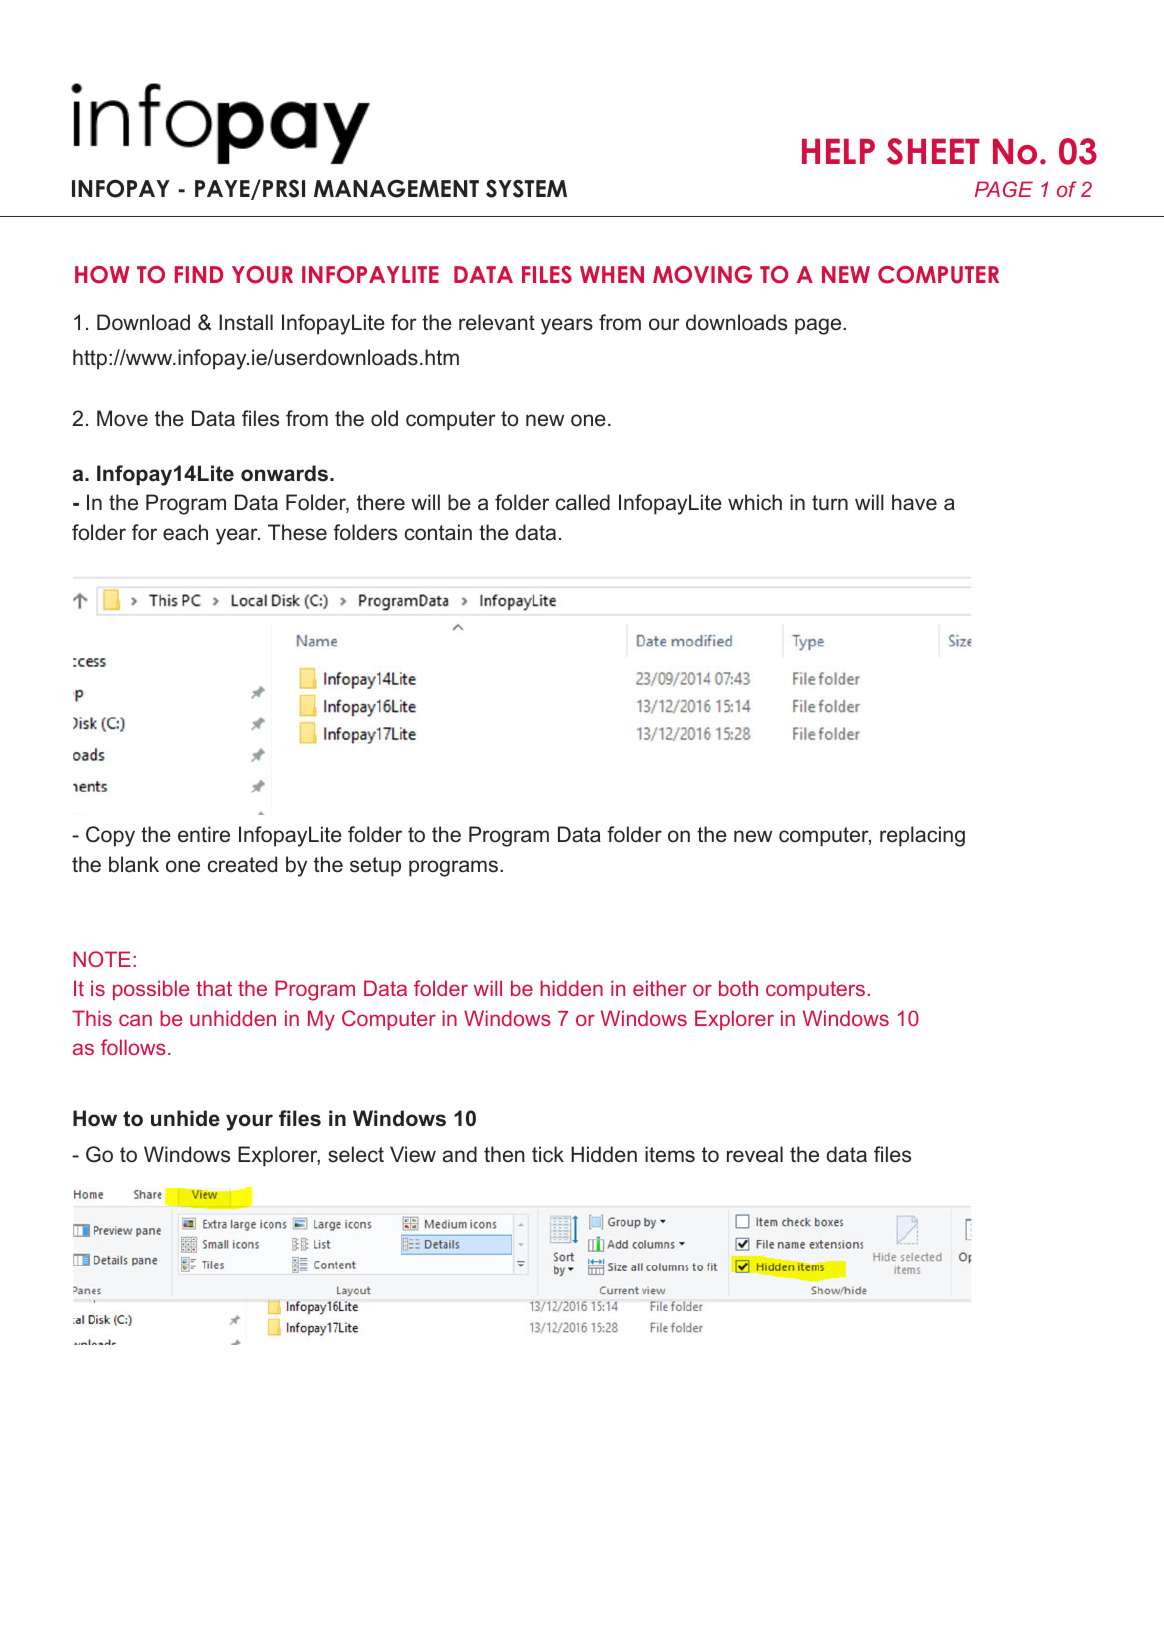  Describe the element at coordinates (922, 836) in the screenshot. I see `replacing` at that location.
